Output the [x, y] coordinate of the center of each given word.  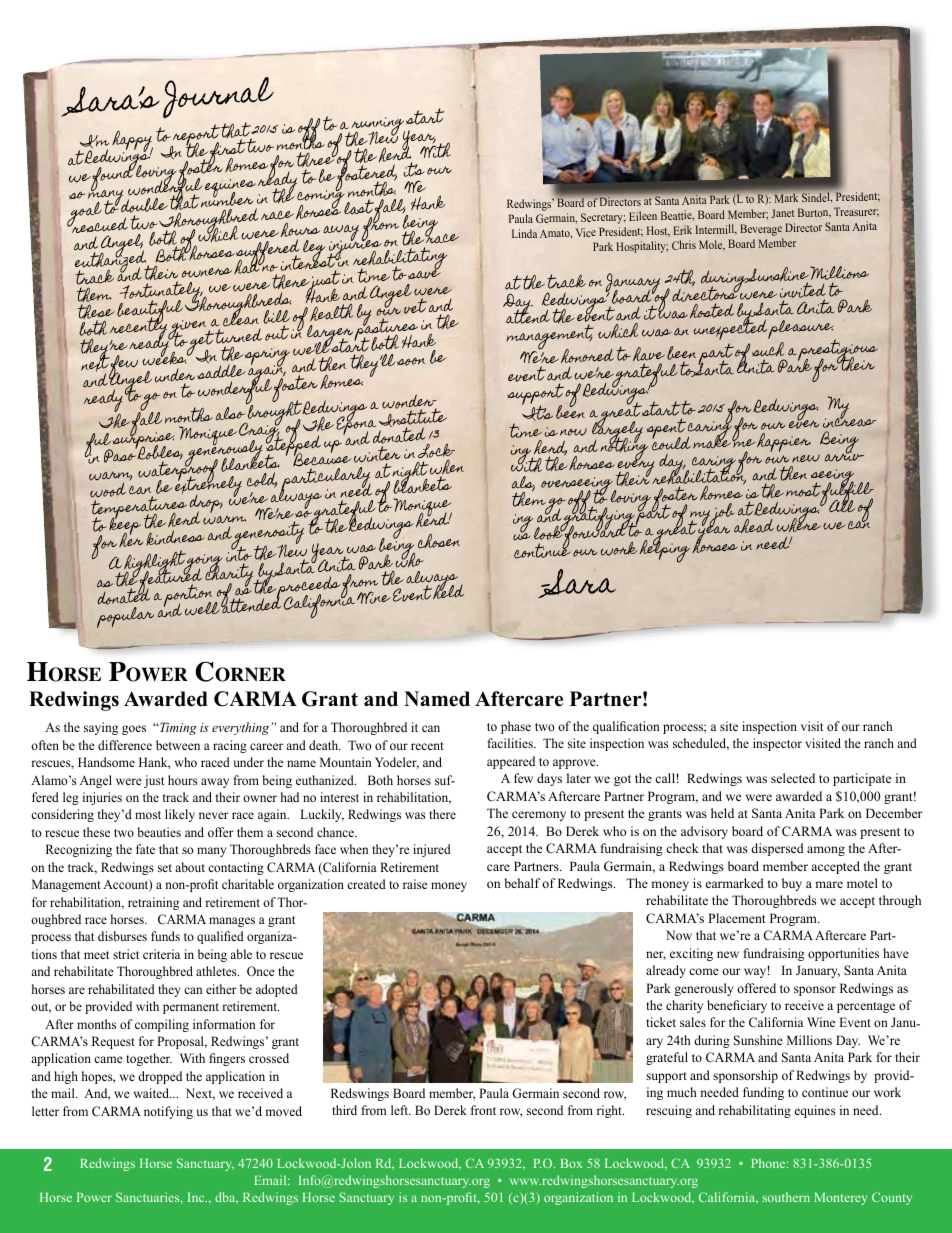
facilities [511, 743]
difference [125, 745]
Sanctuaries [149, 1198]
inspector [777, 744]
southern [786, 1197]
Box [571, 1163]
